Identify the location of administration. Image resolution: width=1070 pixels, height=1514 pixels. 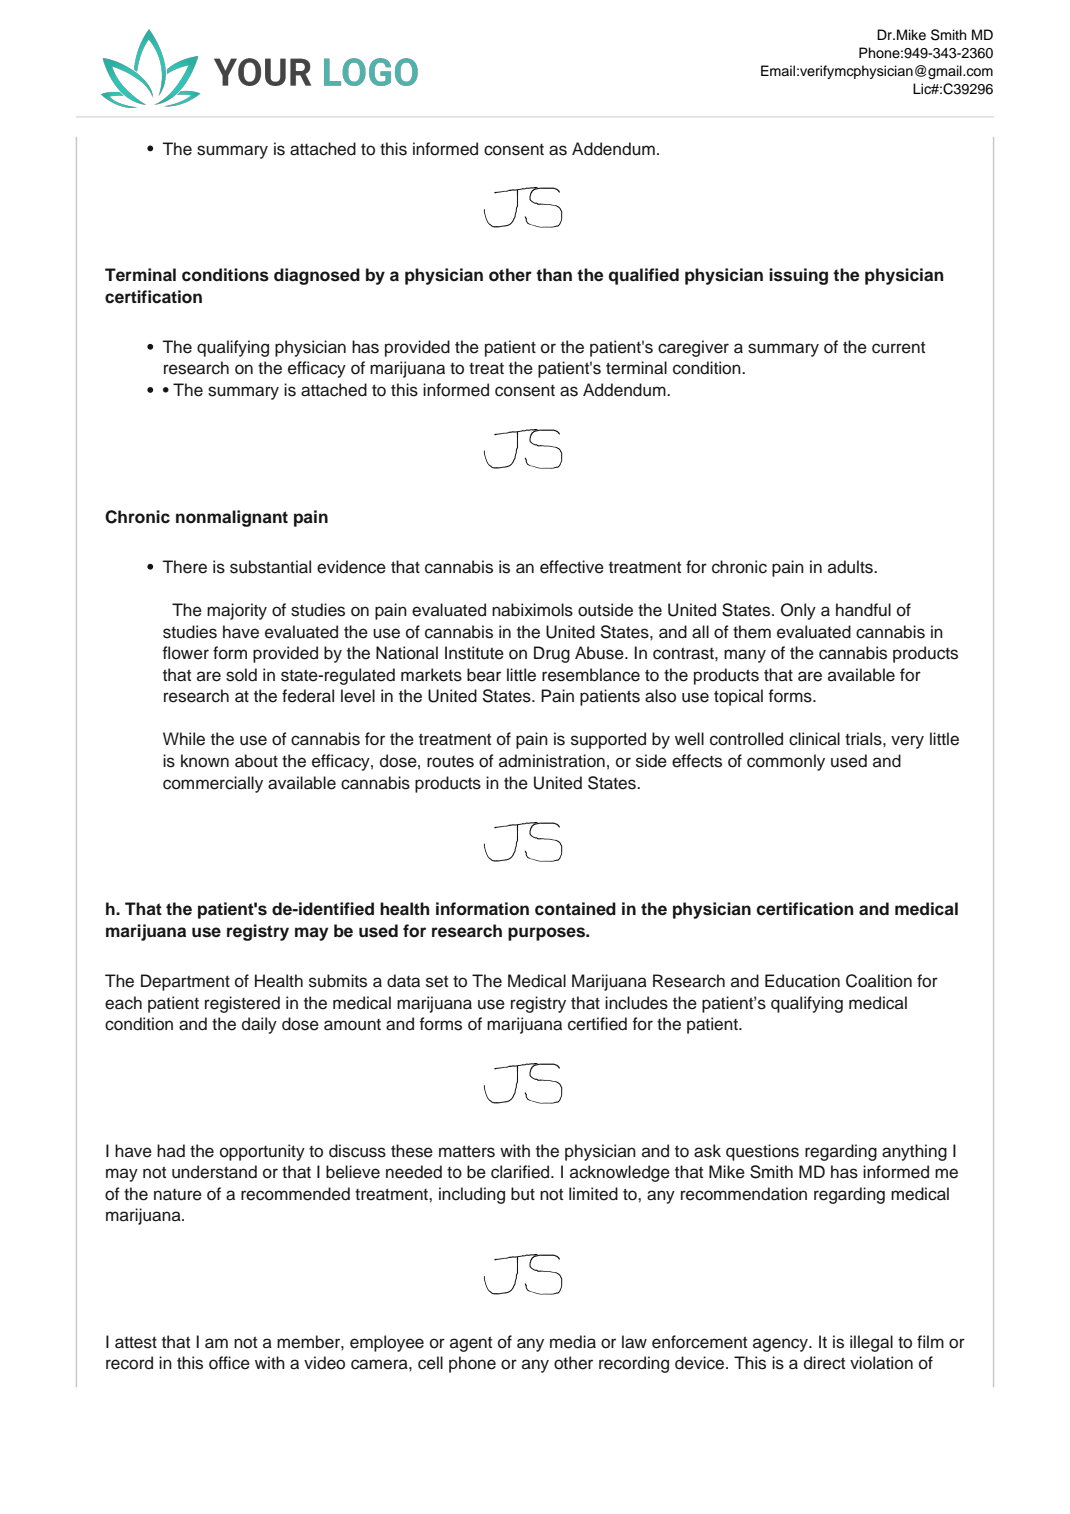
(552, 761).
